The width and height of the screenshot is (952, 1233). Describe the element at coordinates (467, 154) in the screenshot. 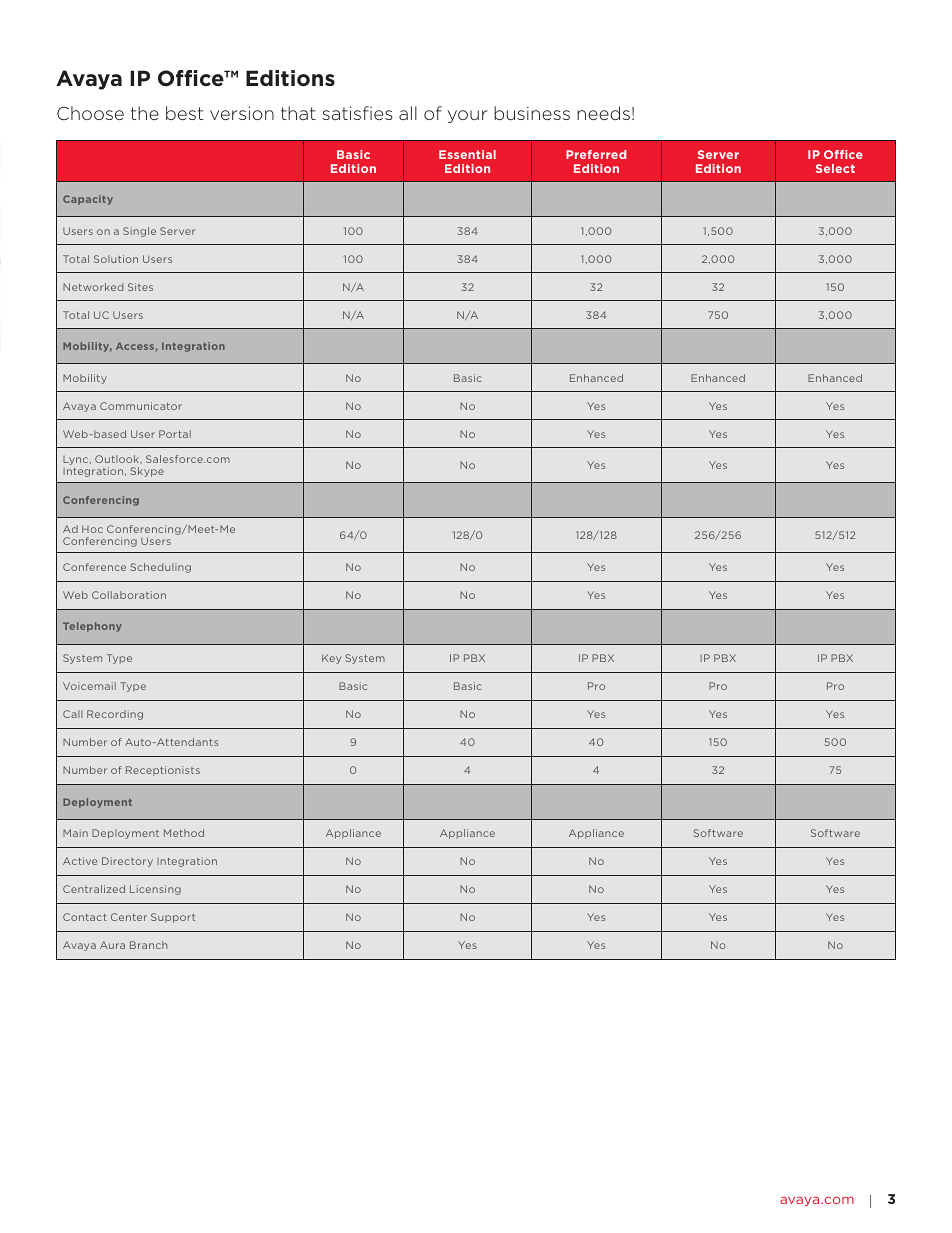

I see `Essential` at that location.
